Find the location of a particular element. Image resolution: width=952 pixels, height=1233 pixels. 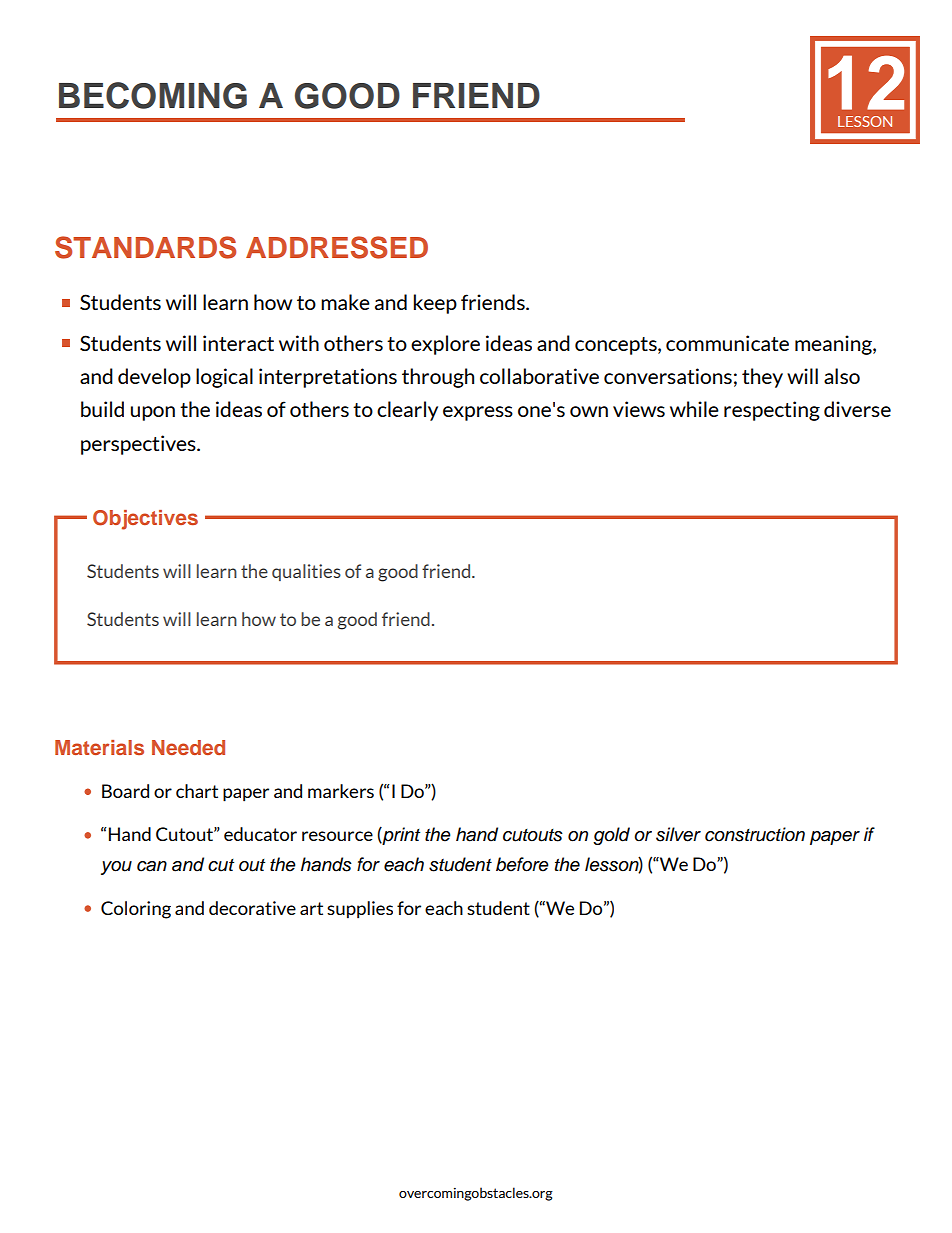

before is located at coordinates (522, 864).
